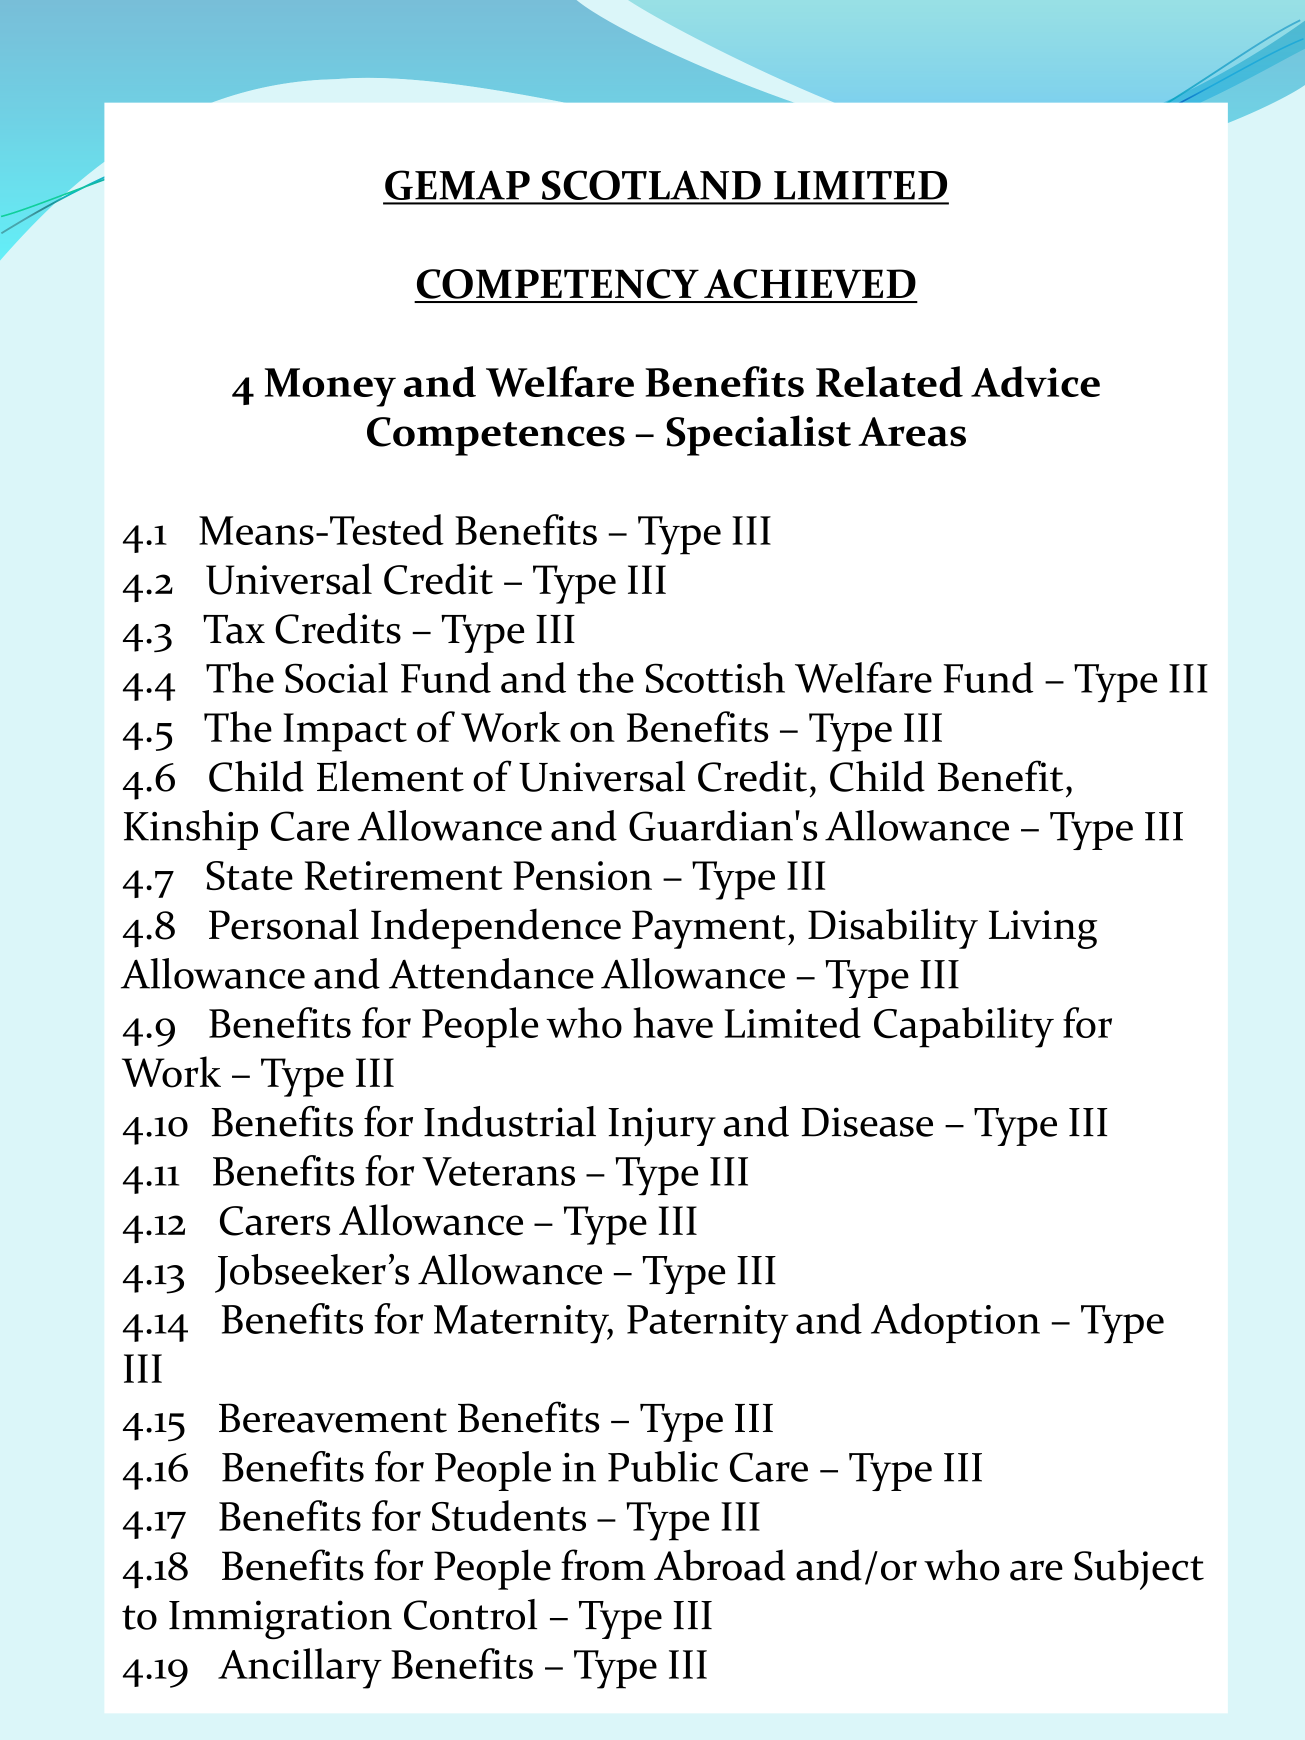 Image resolution: width=1305 pixels, height=1740 pixels. What do you see at coordinates (1035, 381) in the image?
I see `Advice` at bounding box center [1035, 381].
